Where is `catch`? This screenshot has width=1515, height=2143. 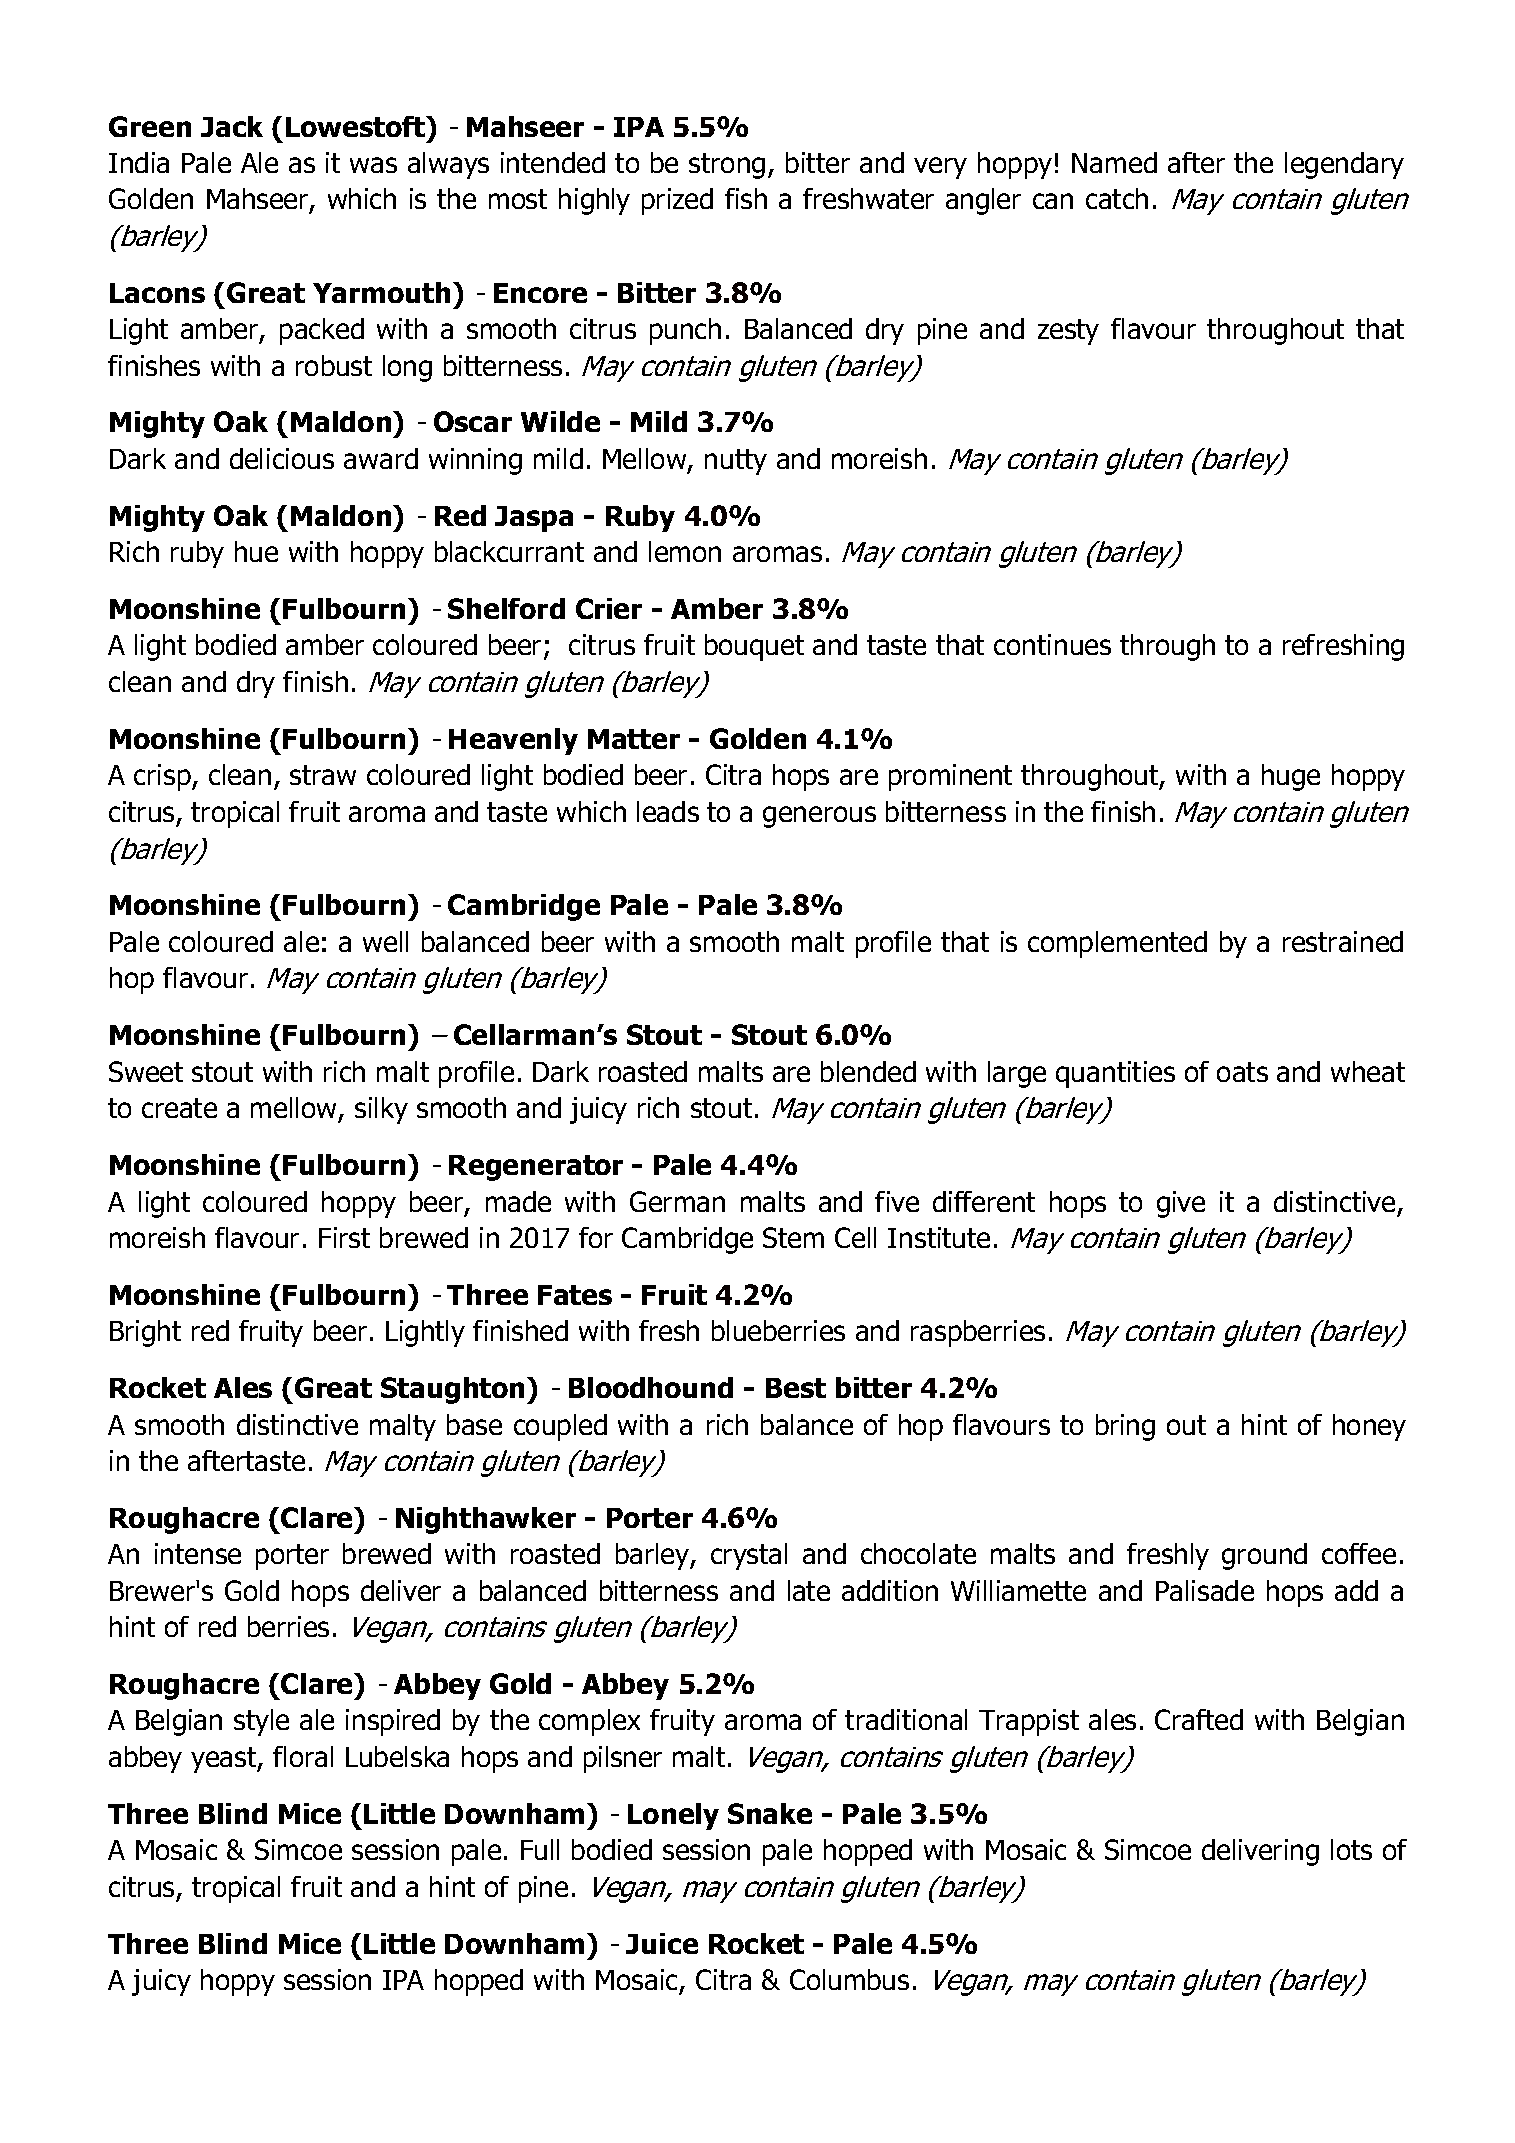
catch is located at coordinates (1117, 198).
